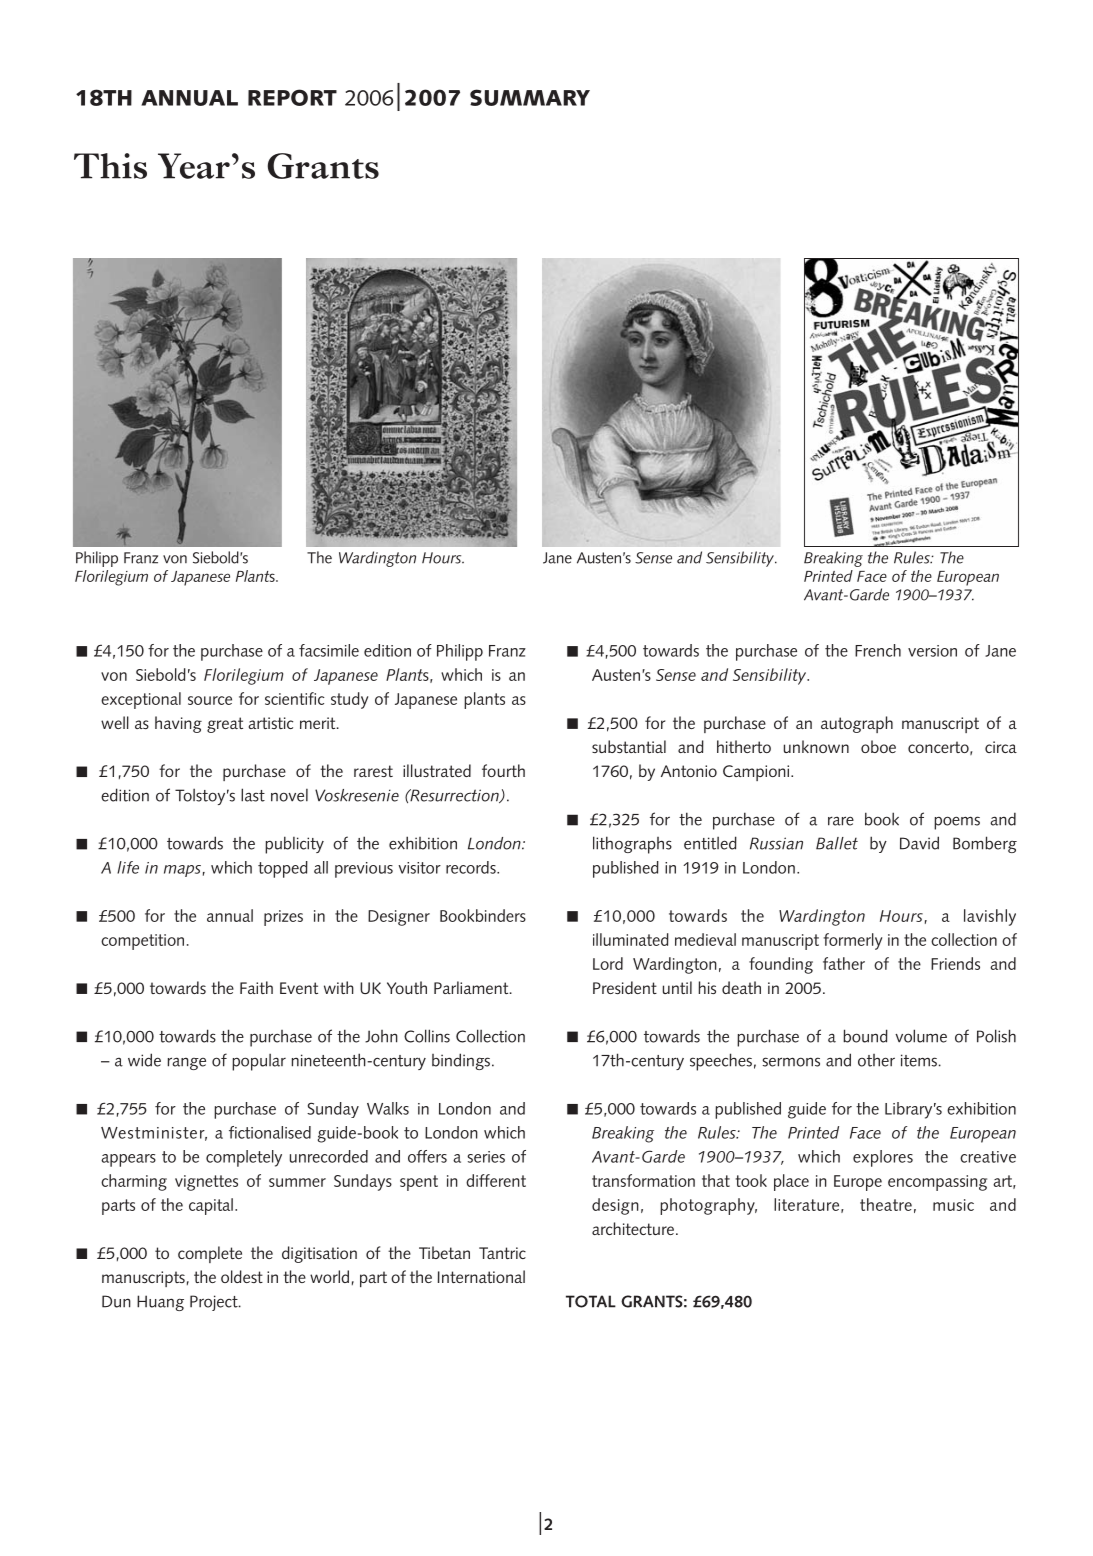 This screenshot has height=1556, width=1093. Describe the element at coordinates (878, 746) in the screenshot. I see `oboe` at that location.
